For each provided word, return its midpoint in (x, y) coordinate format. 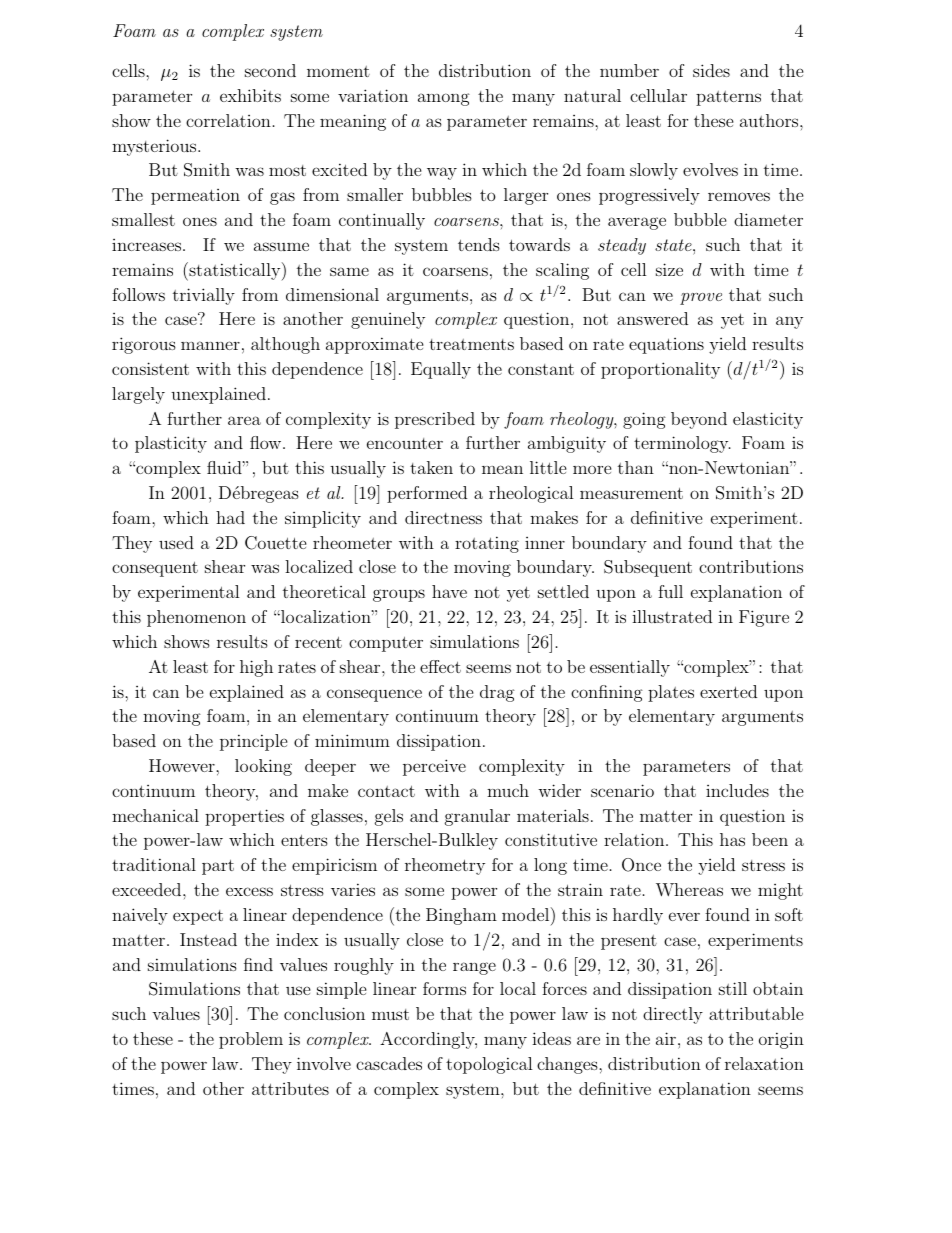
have (449, 591)
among (444, 99)
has (732, 839)
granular (477, 817)
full (670, 591)
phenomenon (196, 618)
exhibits (250, 95)
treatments (471, 344)
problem (251, 1040)
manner (210, 345)
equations (666, 346)
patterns (728, 98)
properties (244, 817)
